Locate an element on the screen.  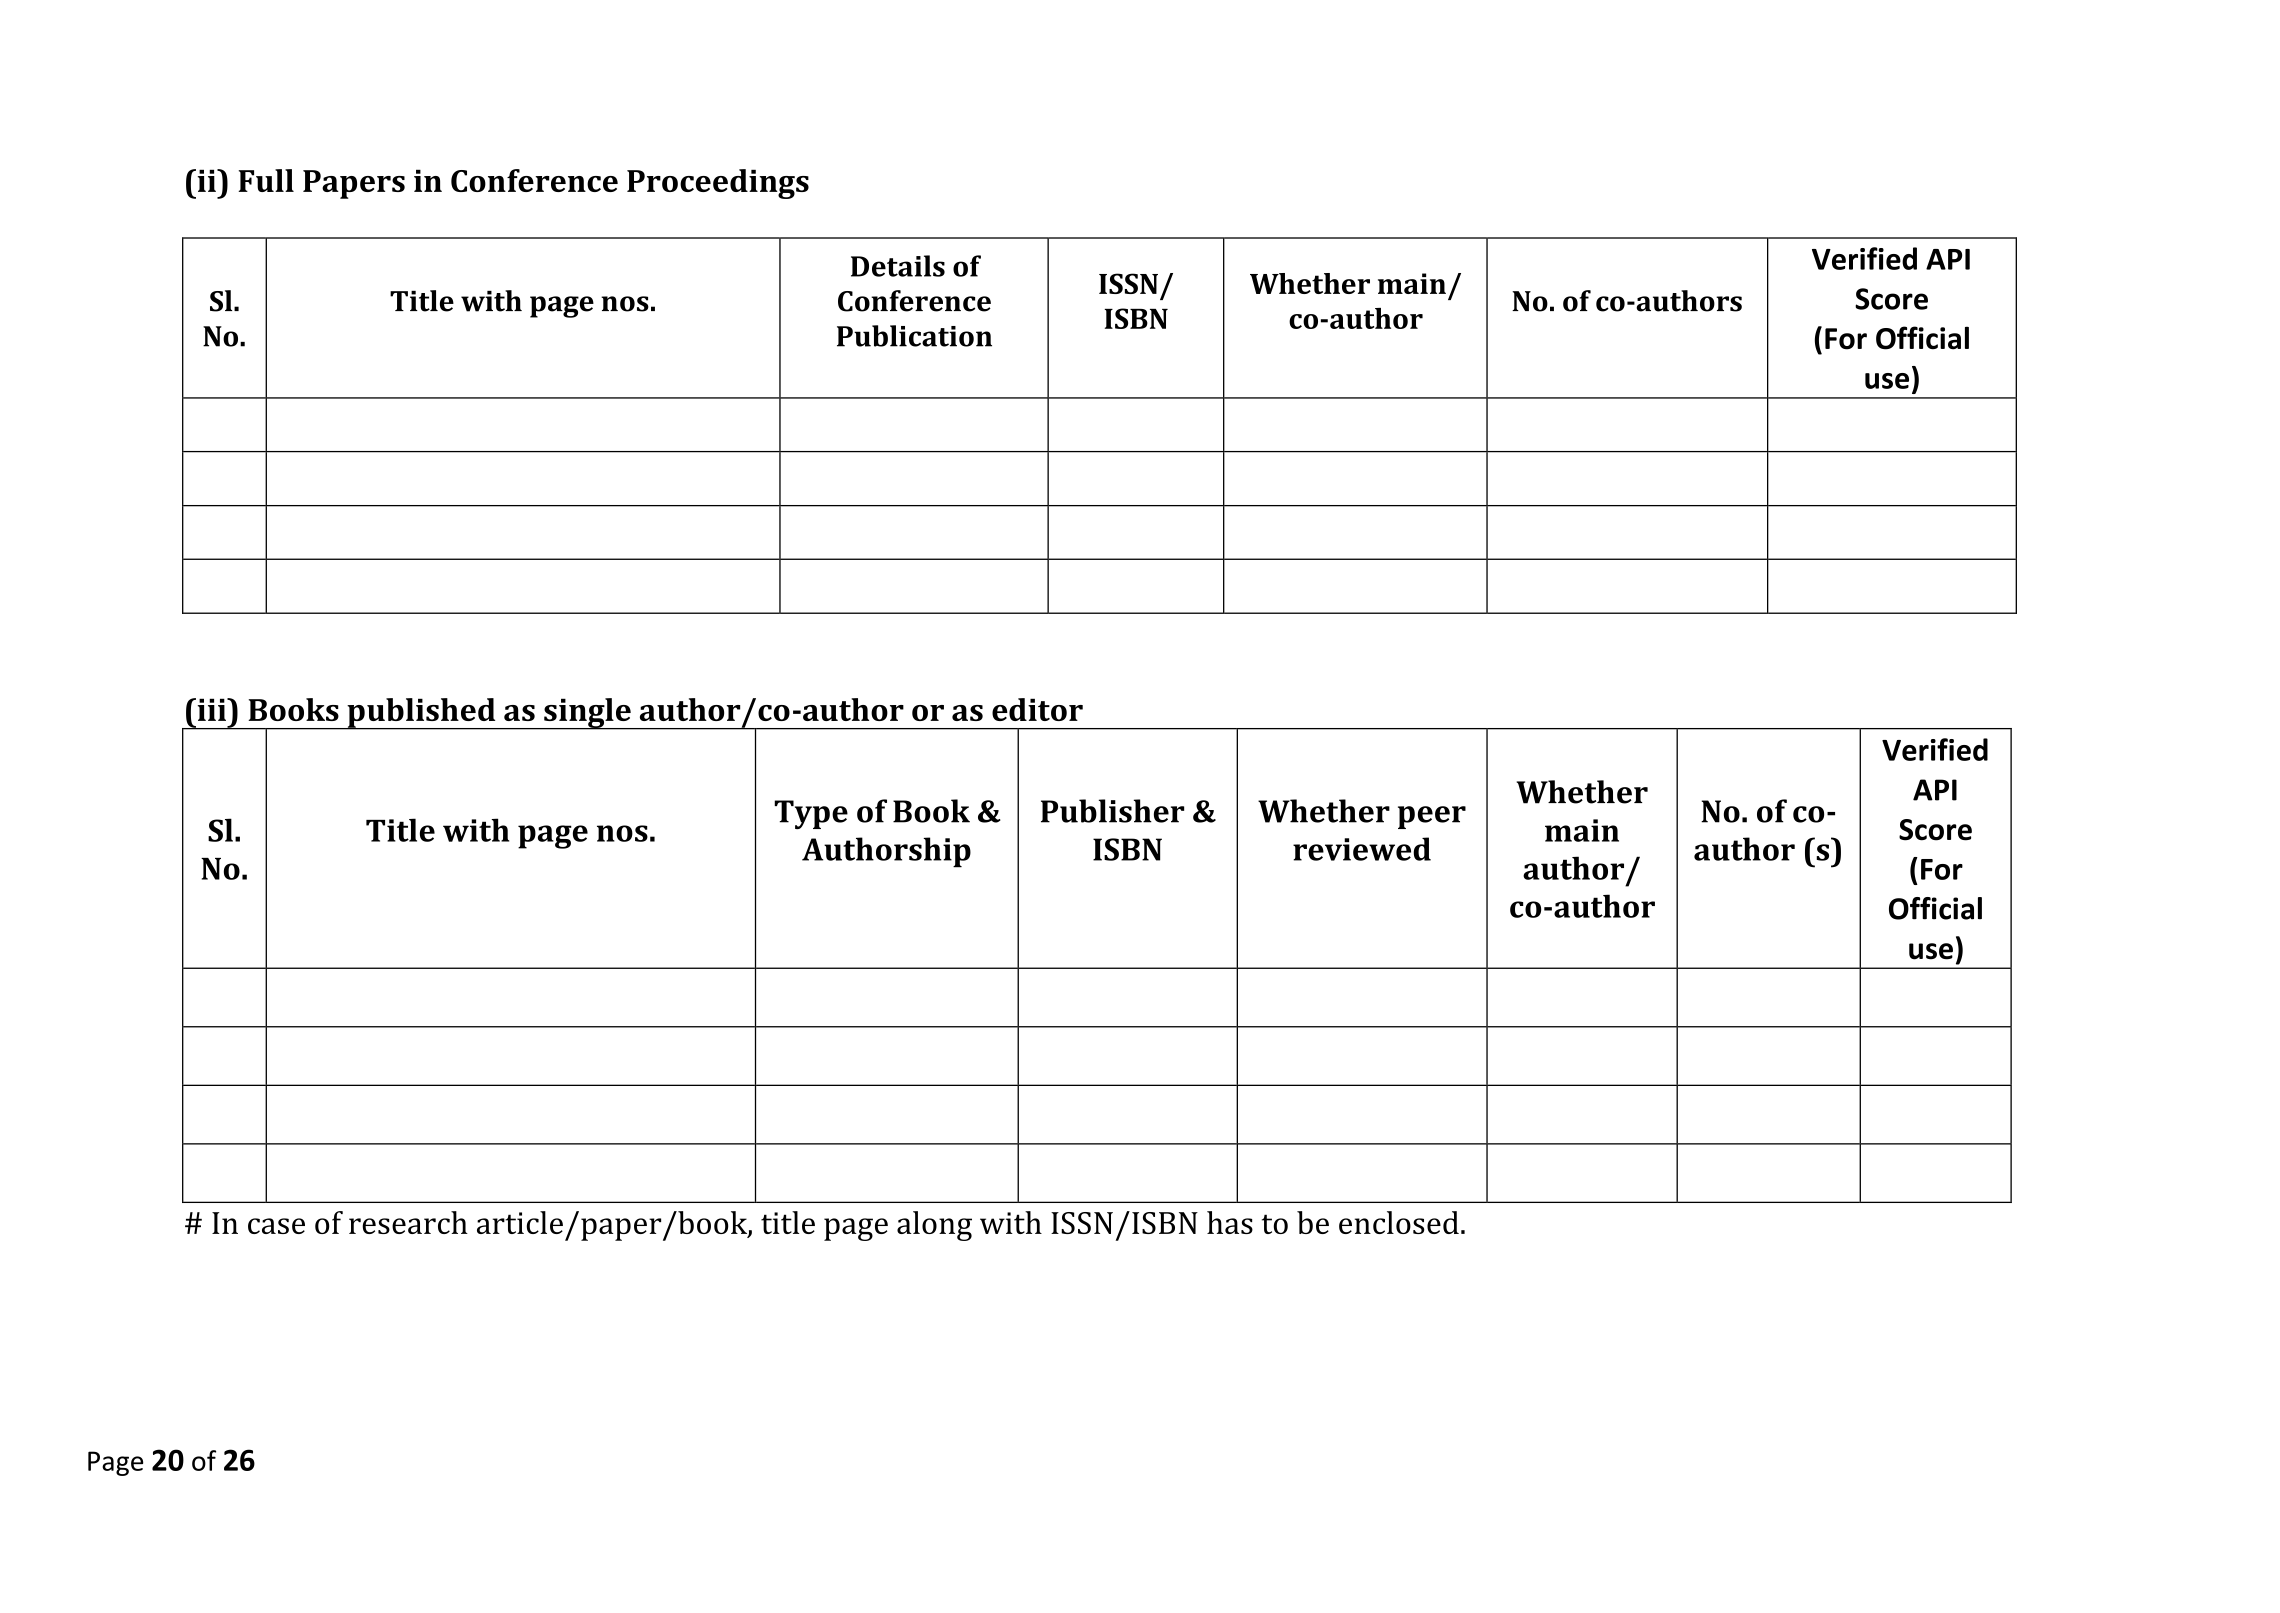
editor is located at coordinates (1037, 709).
